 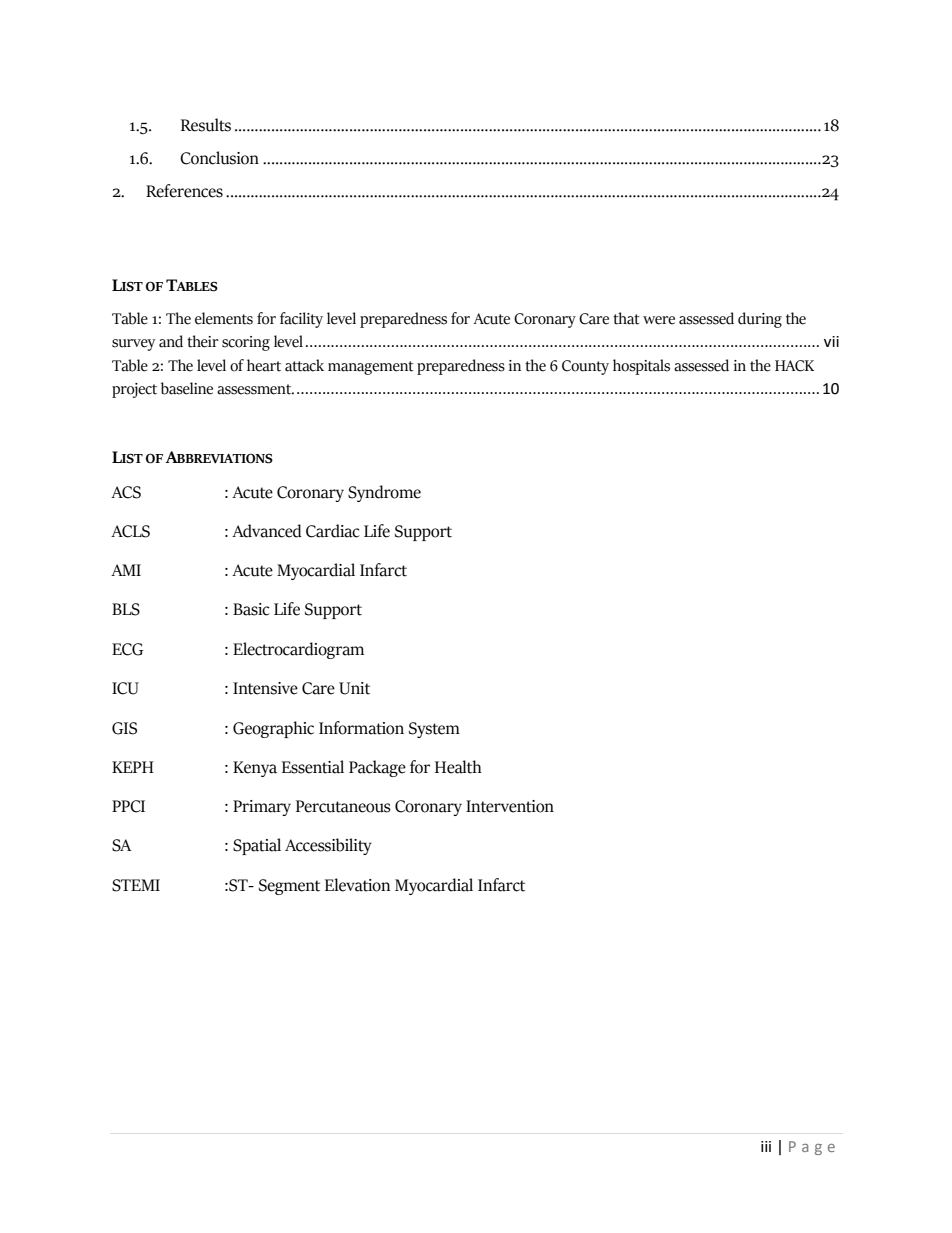 What do you see at coordinates (434, 730) in the document?
I see `System` at bounding box center [434, 730].
